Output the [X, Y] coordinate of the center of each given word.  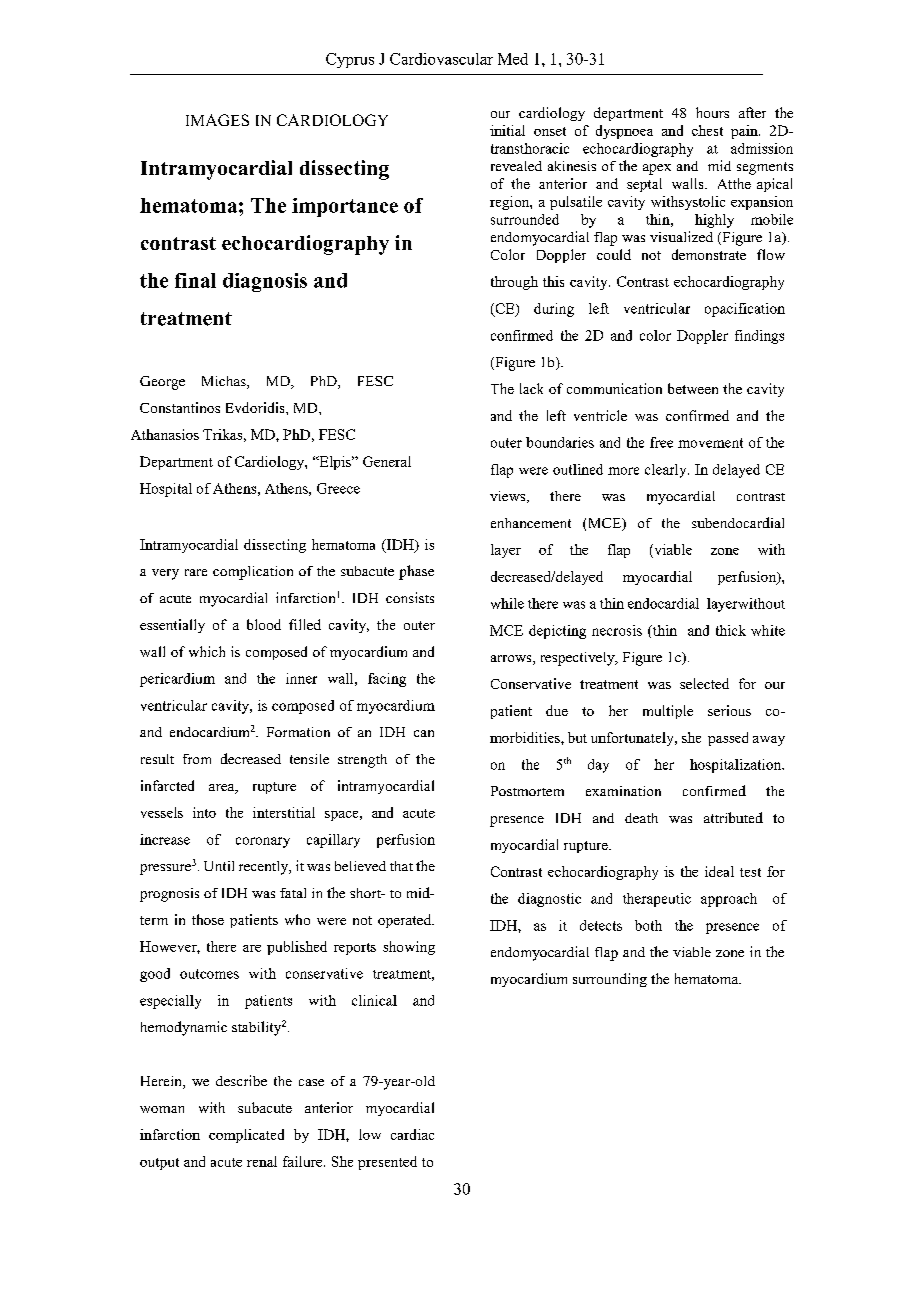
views [509, 497]
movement [710, 443]
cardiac [412, 1134]
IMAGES [217, 120]
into [204, 812]
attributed [733, 817]
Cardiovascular [441, 59]
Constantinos [180, 407]
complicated [246, 1136]
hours [712, 112]
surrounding [610, 980]
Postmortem [527, 791]
